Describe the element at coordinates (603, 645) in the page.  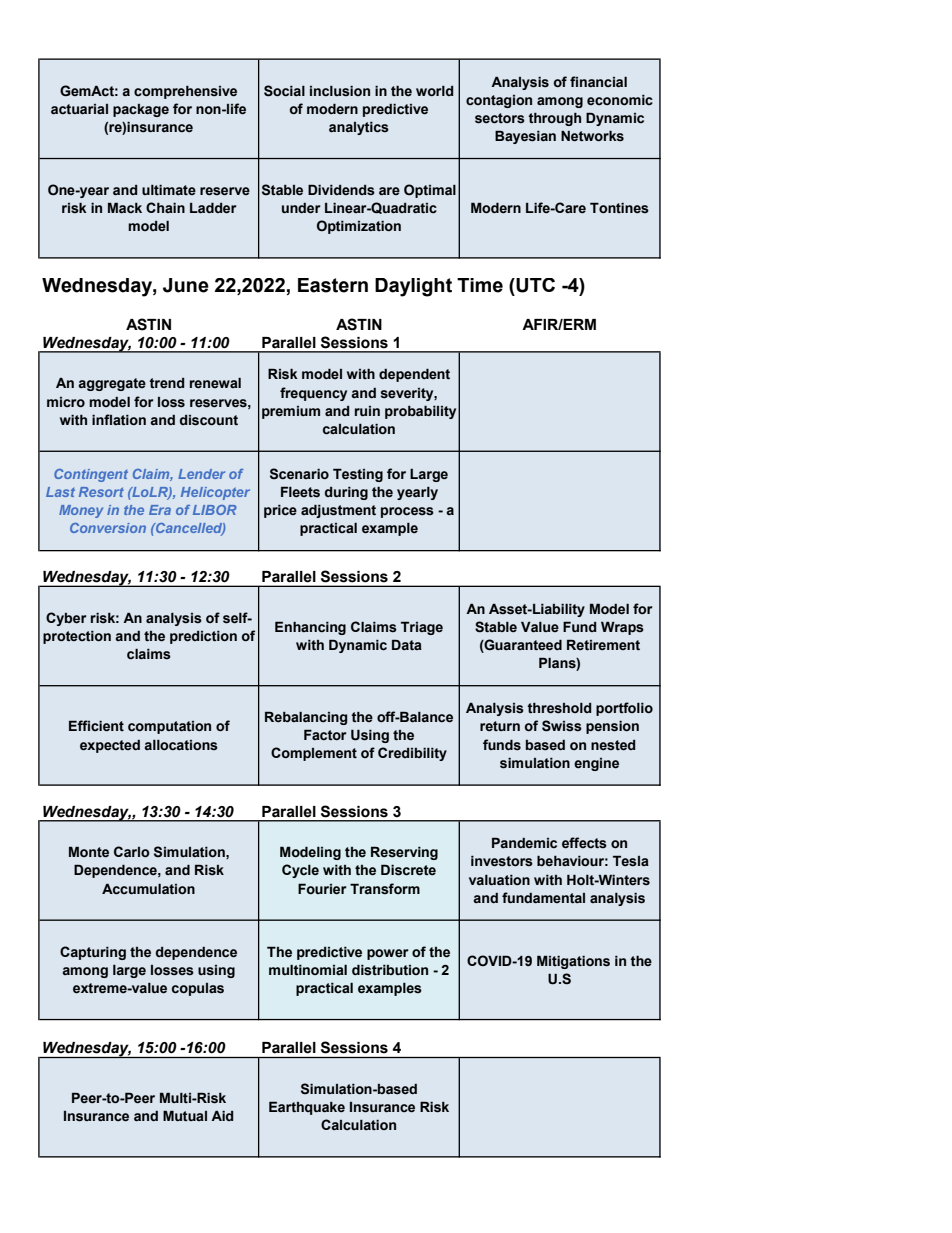
I see `Retirement` at that location.
